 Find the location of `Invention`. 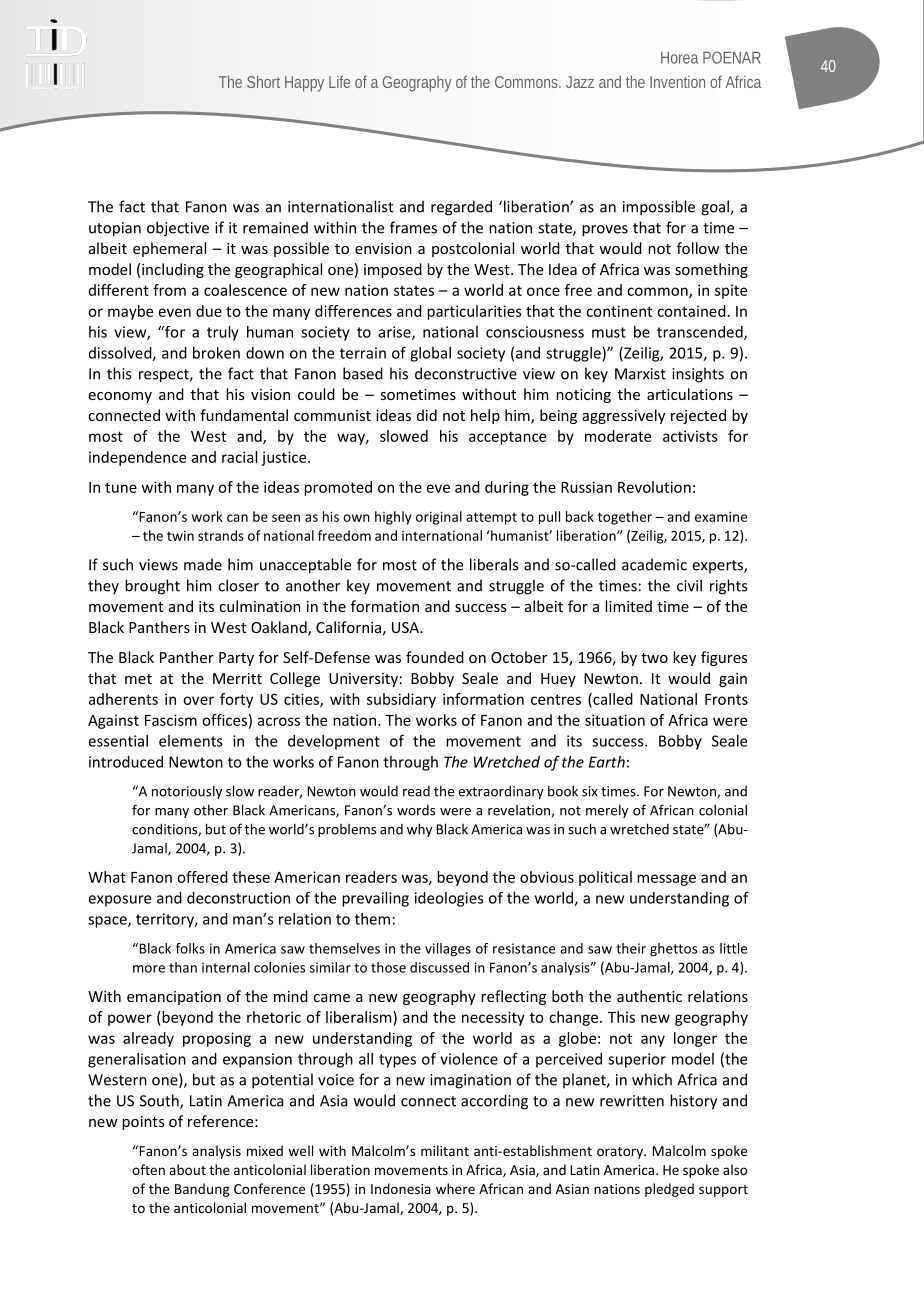

Invention is located at coordinates (677, 81).
